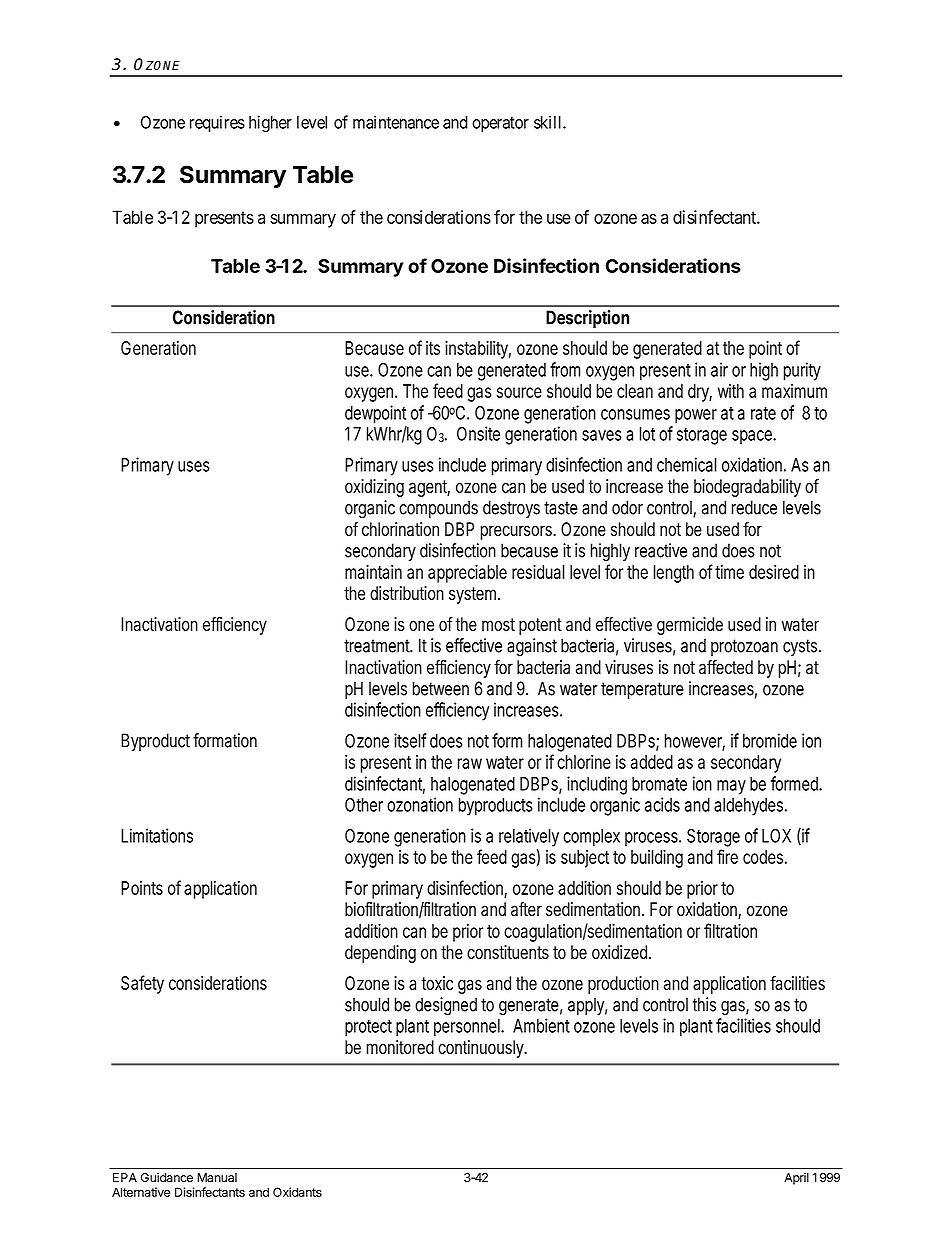  What do you see at coordinates (374, 488) in the screenshot?
I see `oxidizing` at bounding box center [374, 488].
